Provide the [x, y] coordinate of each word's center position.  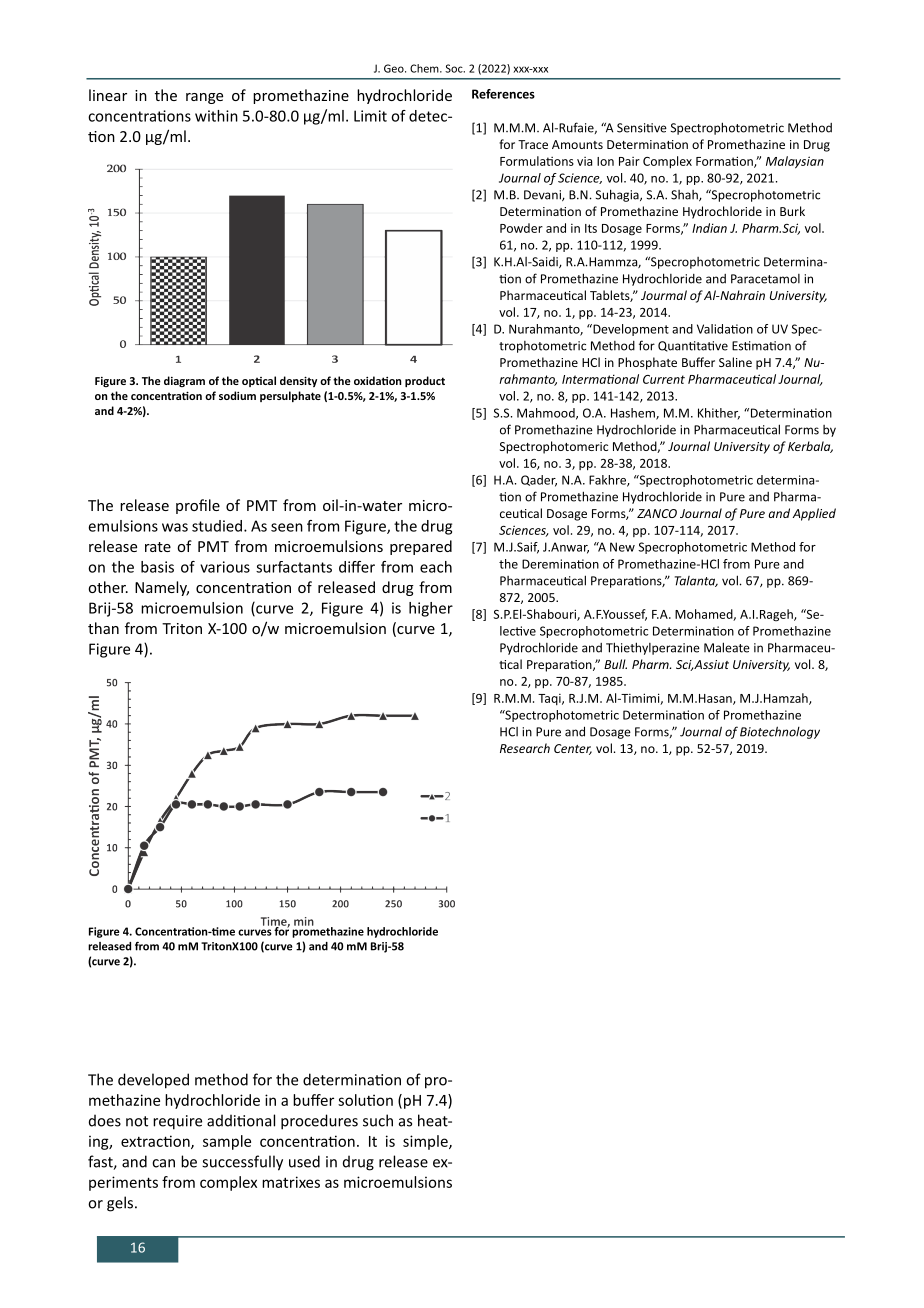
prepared [421, 547]
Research [525, 748]
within [216, 116]
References [503, 94]
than [103, 628]
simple [426, 1142]
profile [198, 506]
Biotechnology [780, 732]
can [163, 1163]
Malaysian [795, 162]
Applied [814, 514]
